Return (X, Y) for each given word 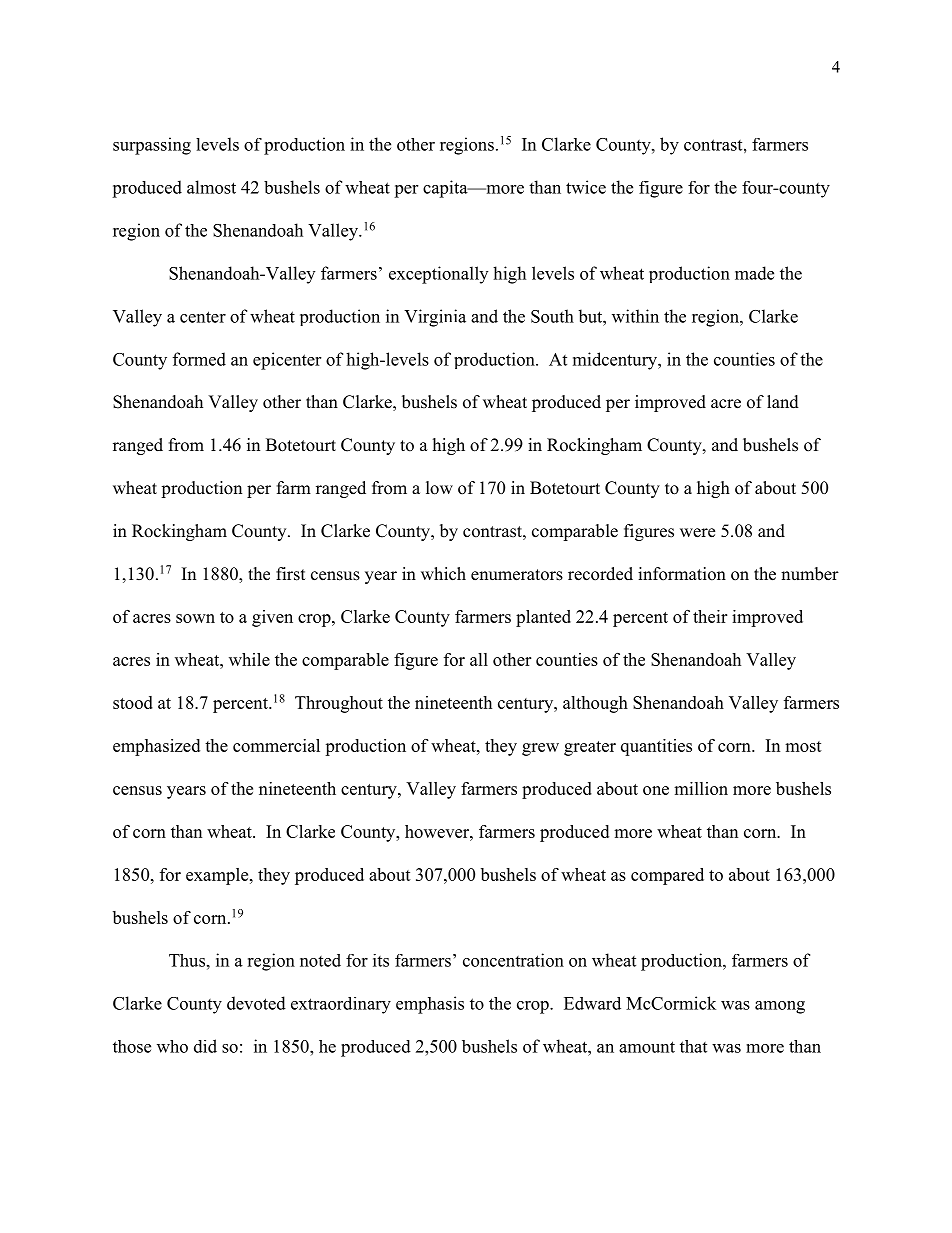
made (754, 273)
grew (540, 749)
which (443, 574)
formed (199, 359)
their (710, 616)
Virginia (435, 318)
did (205, 1046)
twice (586, 187)
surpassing (152, 146)
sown (195, 618)
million (701, 788)
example (218, 876)
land (783, 402)
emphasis (430, 1005)
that (693, 1046)
